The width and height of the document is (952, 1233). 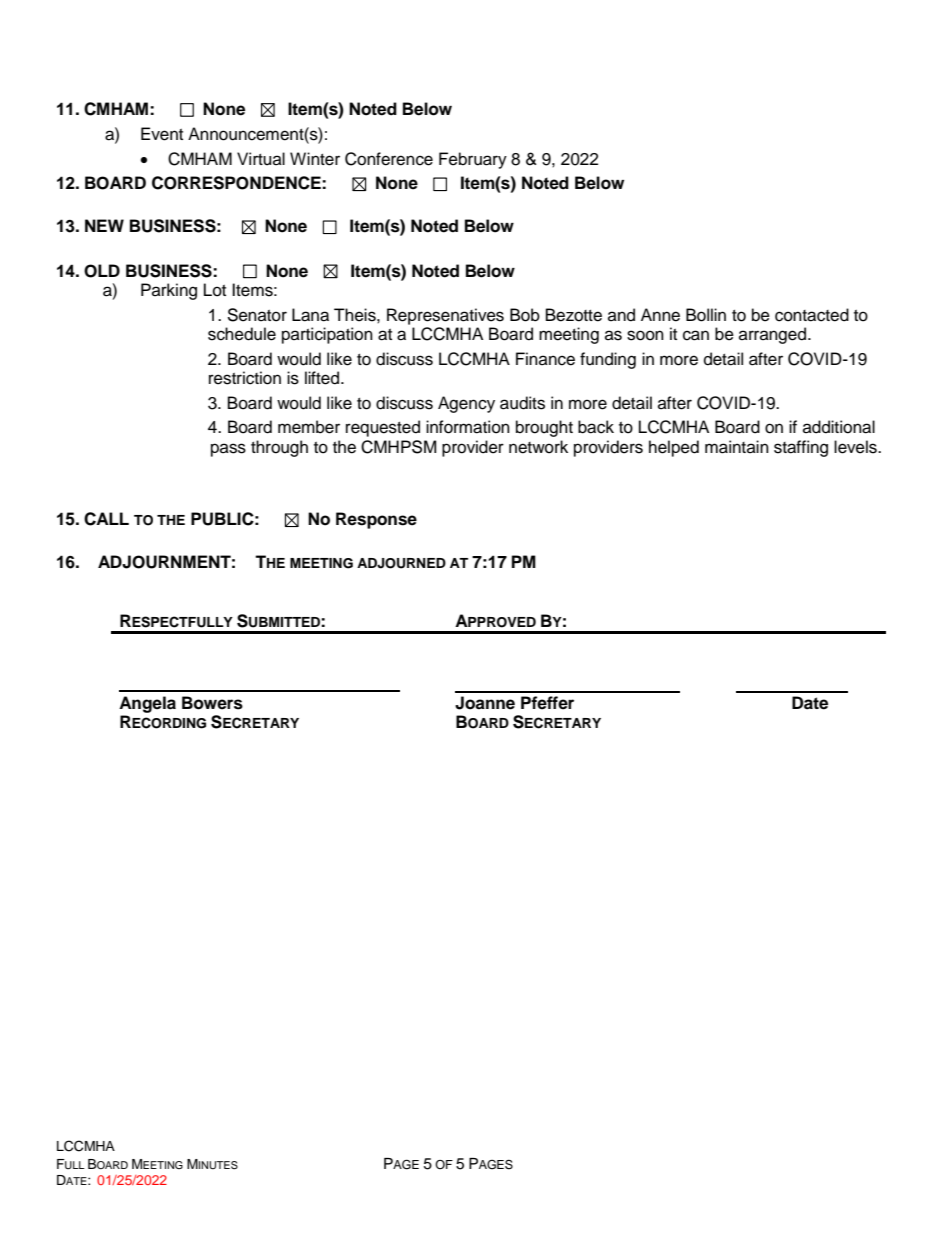 What do you see at coordinates (812, 315) in the document?
I see `contacted` at bounding box center [812, 315].
